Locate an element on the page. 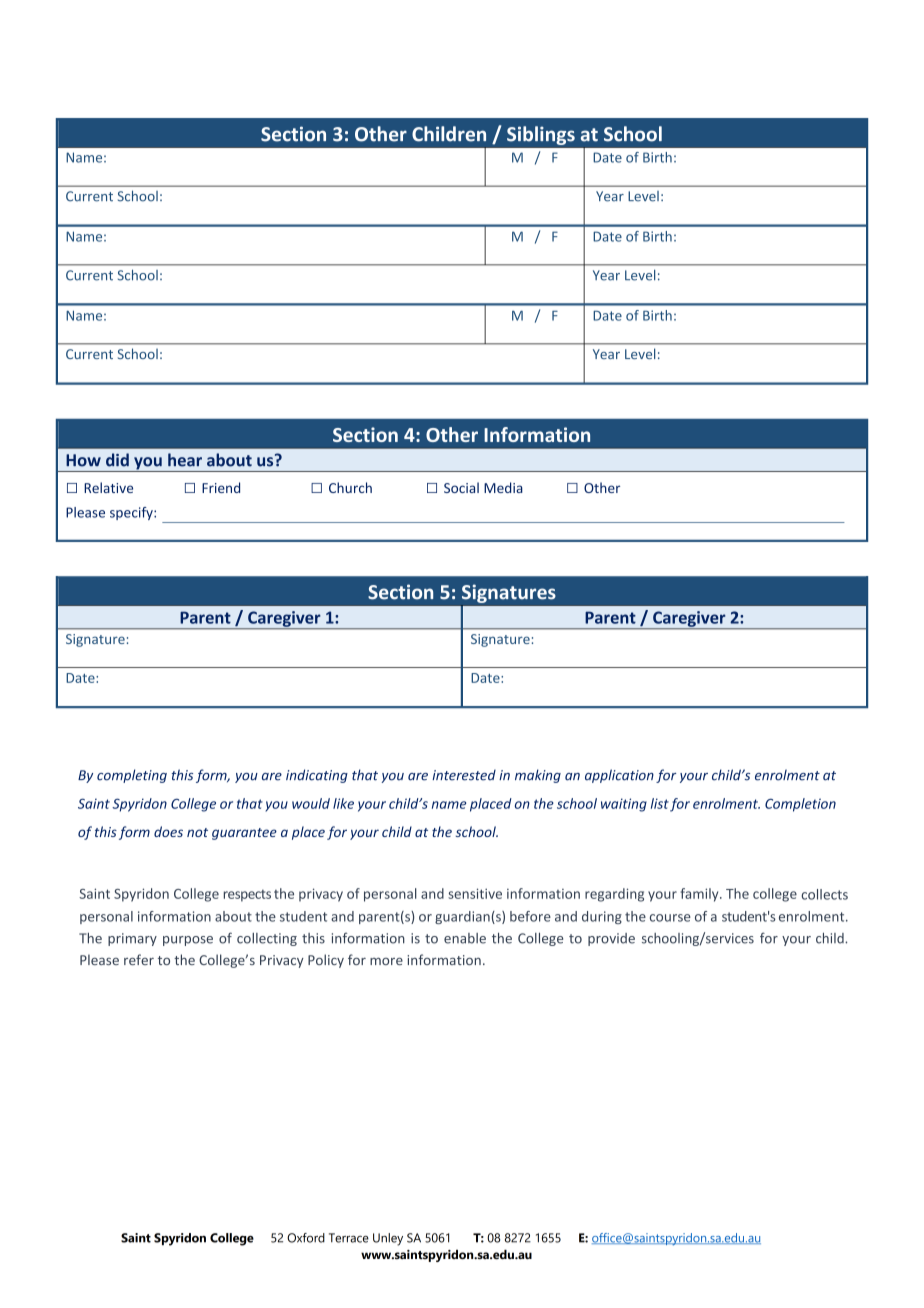  making is located at coordinates (538, 776).
